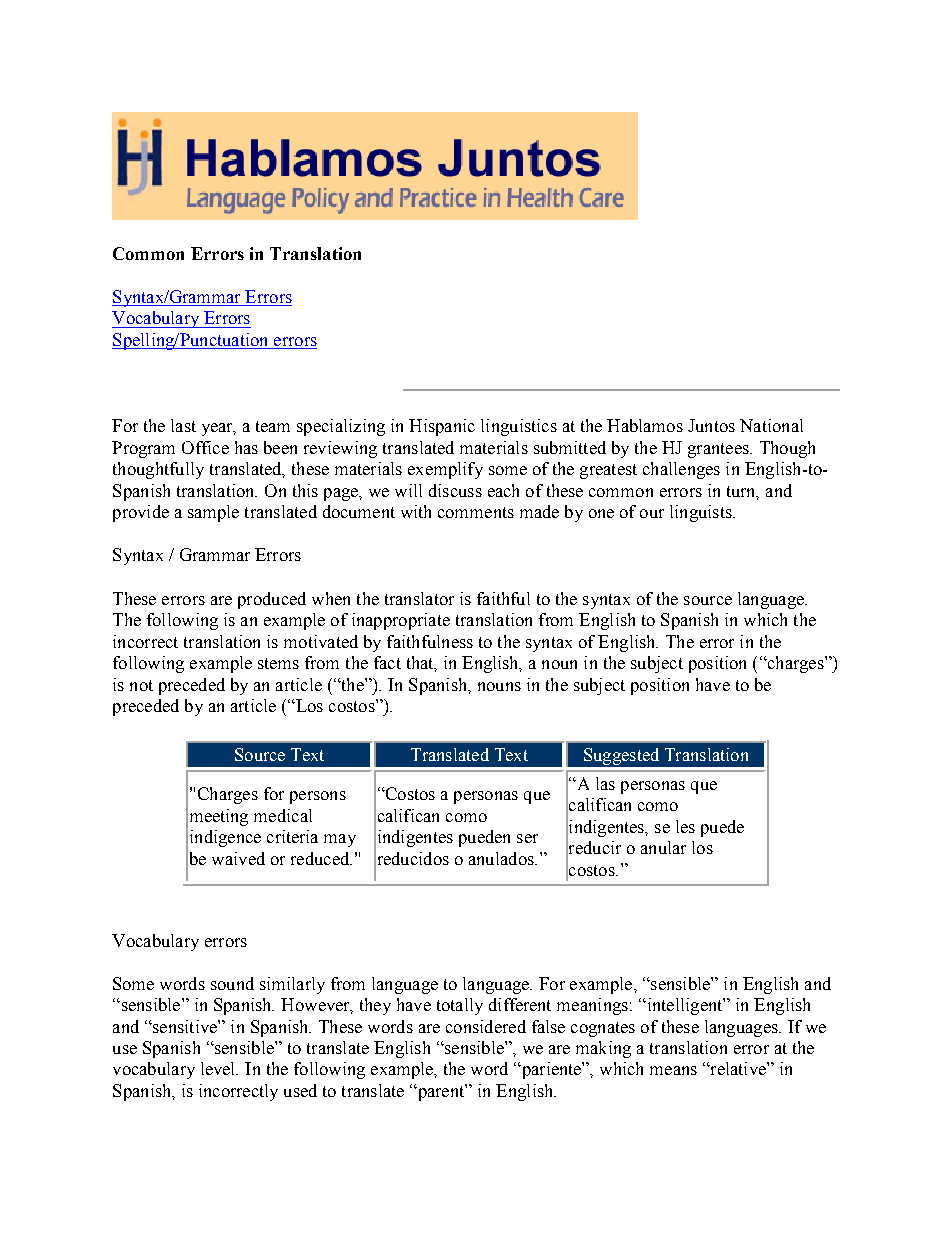 The height and width of the screenshot is (1233, 952). Describe the element at coordinates (527, 838) in the screenshot. I see `ser` at that location.
